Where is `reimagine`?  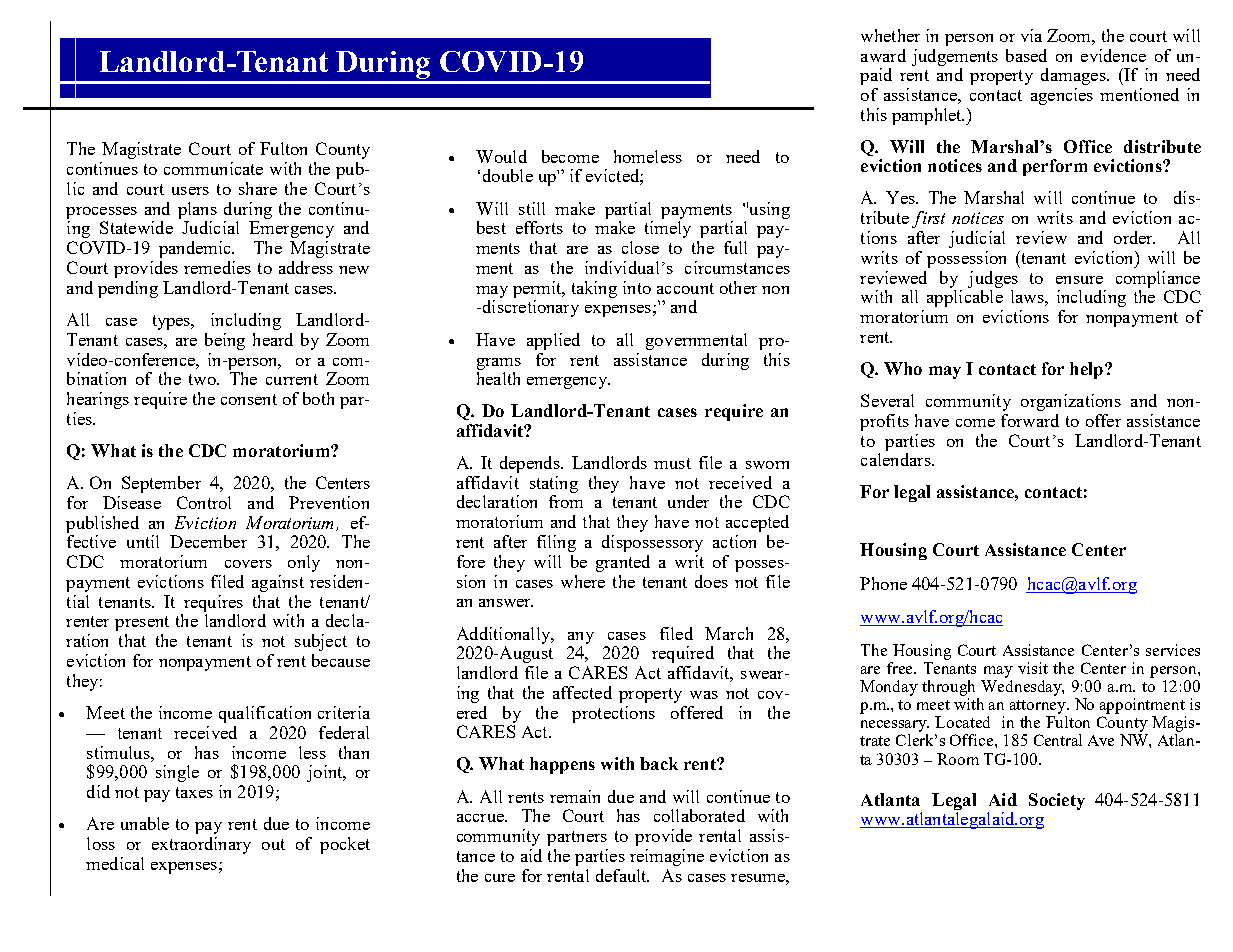 reimagine is located at coordinates (667, 857).
